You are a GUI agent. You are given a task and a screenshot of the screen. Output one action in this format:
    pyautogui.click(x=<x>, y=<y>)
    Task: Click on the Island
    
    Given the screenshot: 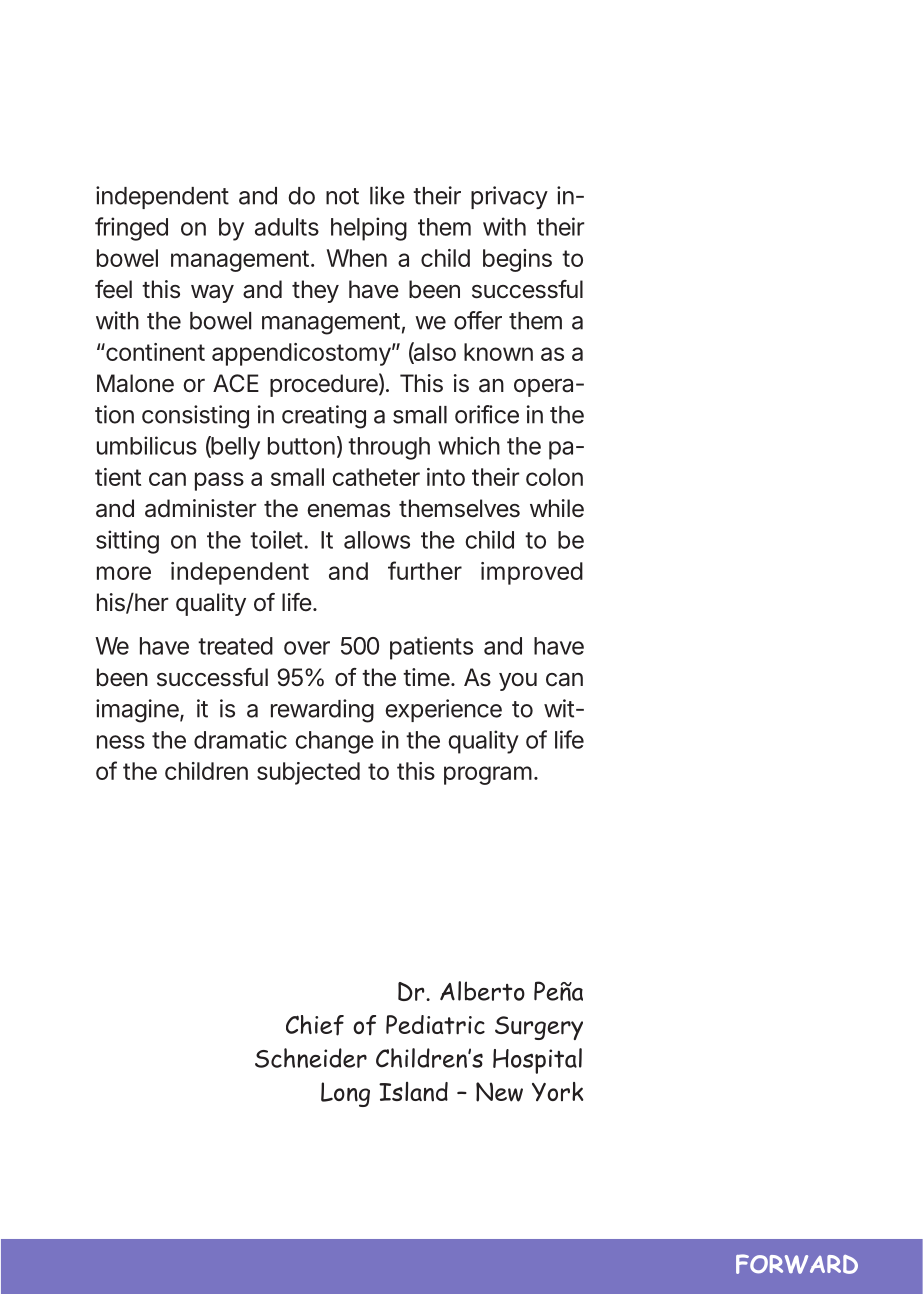 What is the action you would take?
    pyautogui.click(x=413, y=1092)
